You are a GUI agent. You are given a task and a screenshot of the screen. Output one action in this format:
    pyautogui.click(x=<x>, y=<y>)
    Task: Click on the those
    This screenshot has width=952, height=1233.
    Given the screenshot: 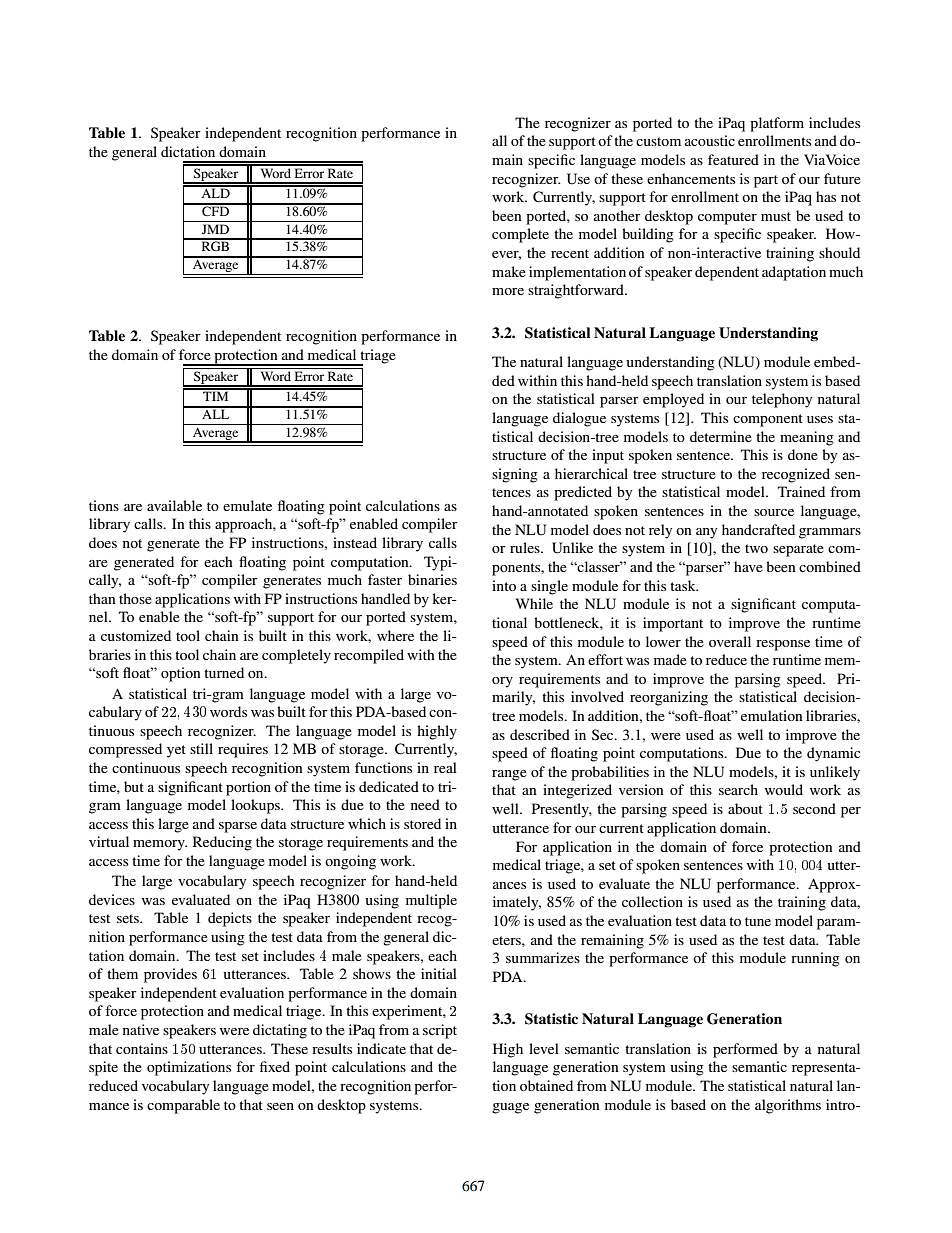 What is the action you would take?
    pyautogui.click(x=135, y=598)
